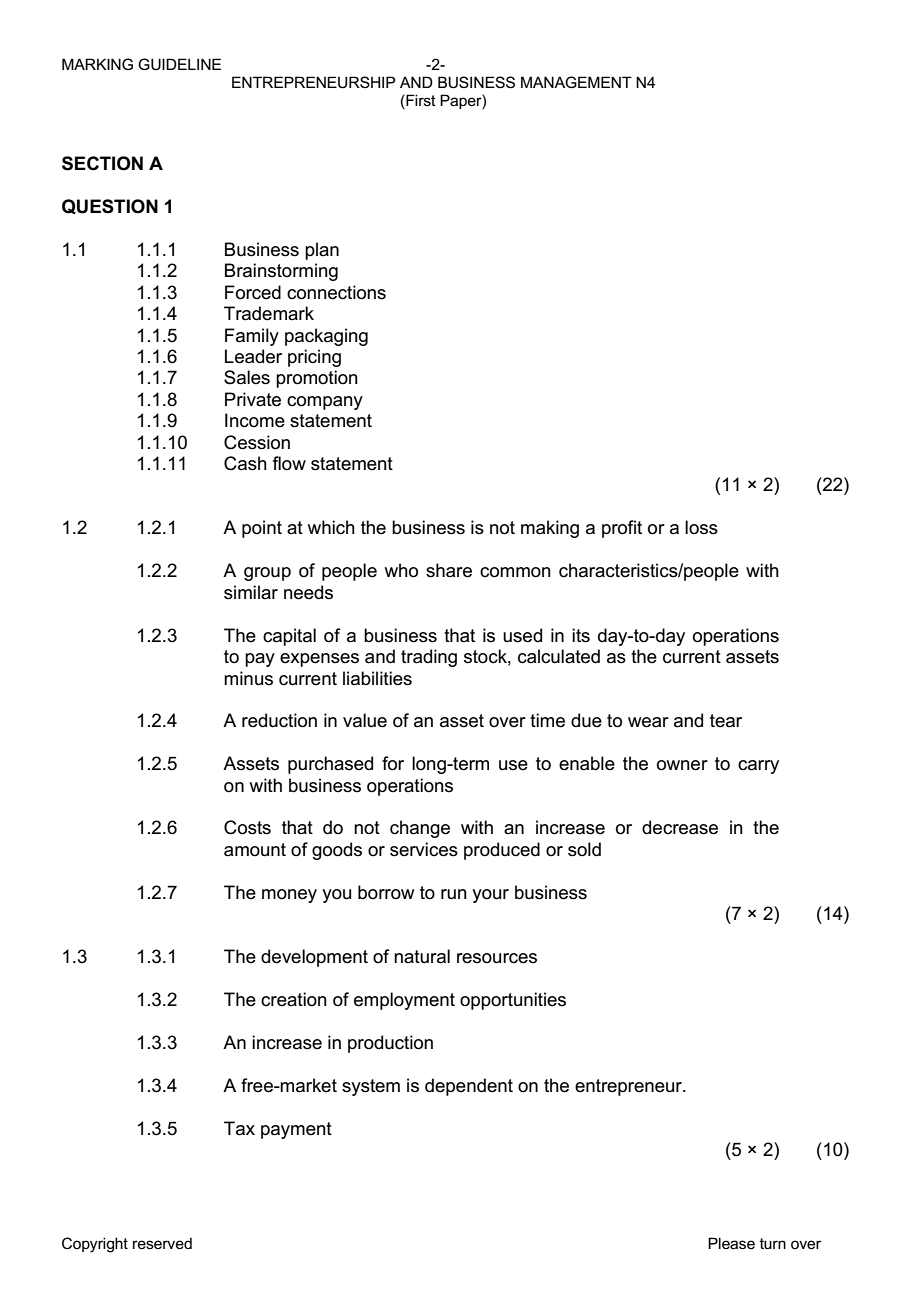  What do you see at coordinates (322, 251) in the image?
I see `plan` at bounding box center [322, 251].
